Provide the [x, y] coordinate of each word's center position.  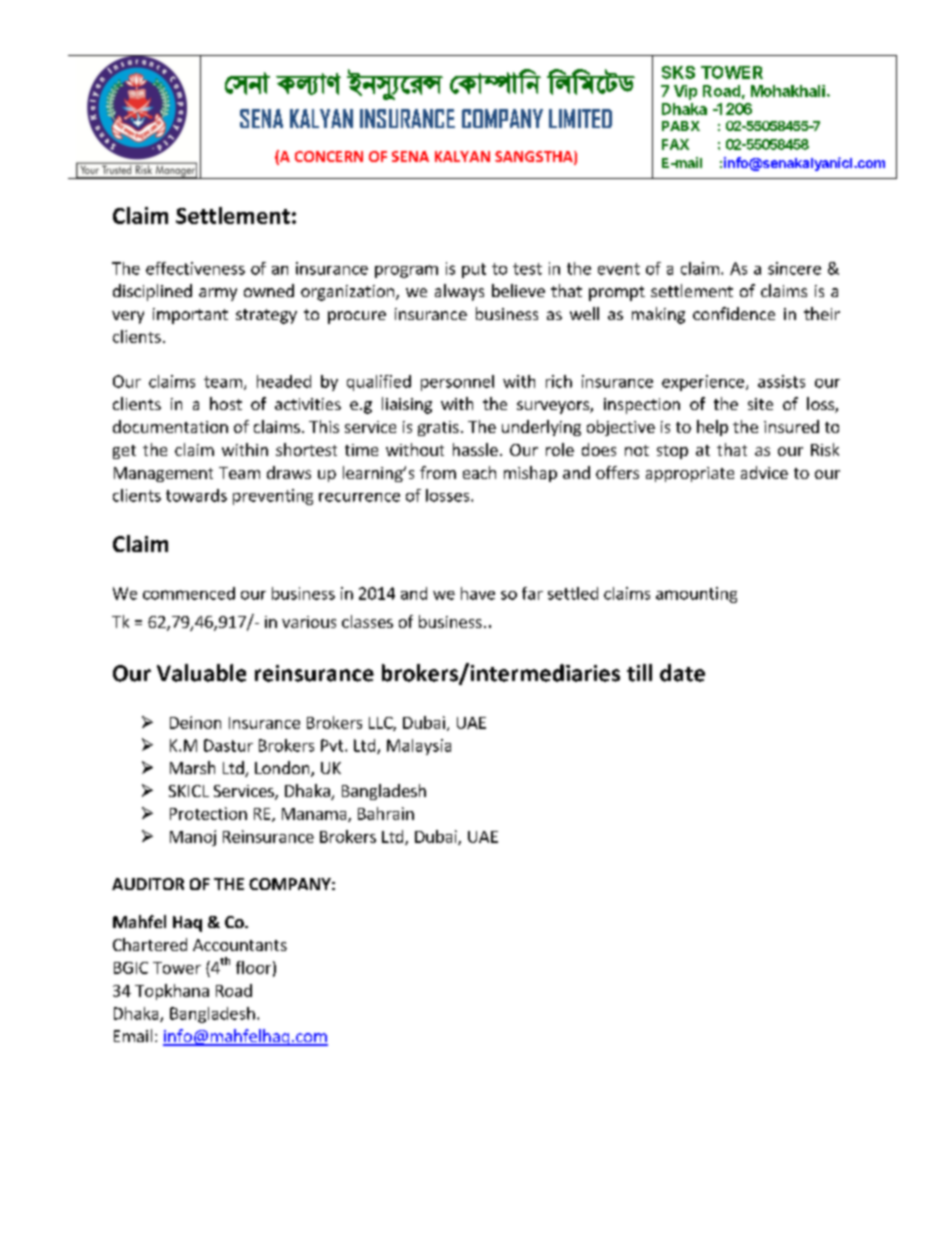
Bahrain [386, 813]
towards [196, 495]
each [479, 472]
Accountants [240, 945]
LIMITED [580, 118]
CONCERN [329, 156]
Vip [685, 92]
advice [764, 472]
